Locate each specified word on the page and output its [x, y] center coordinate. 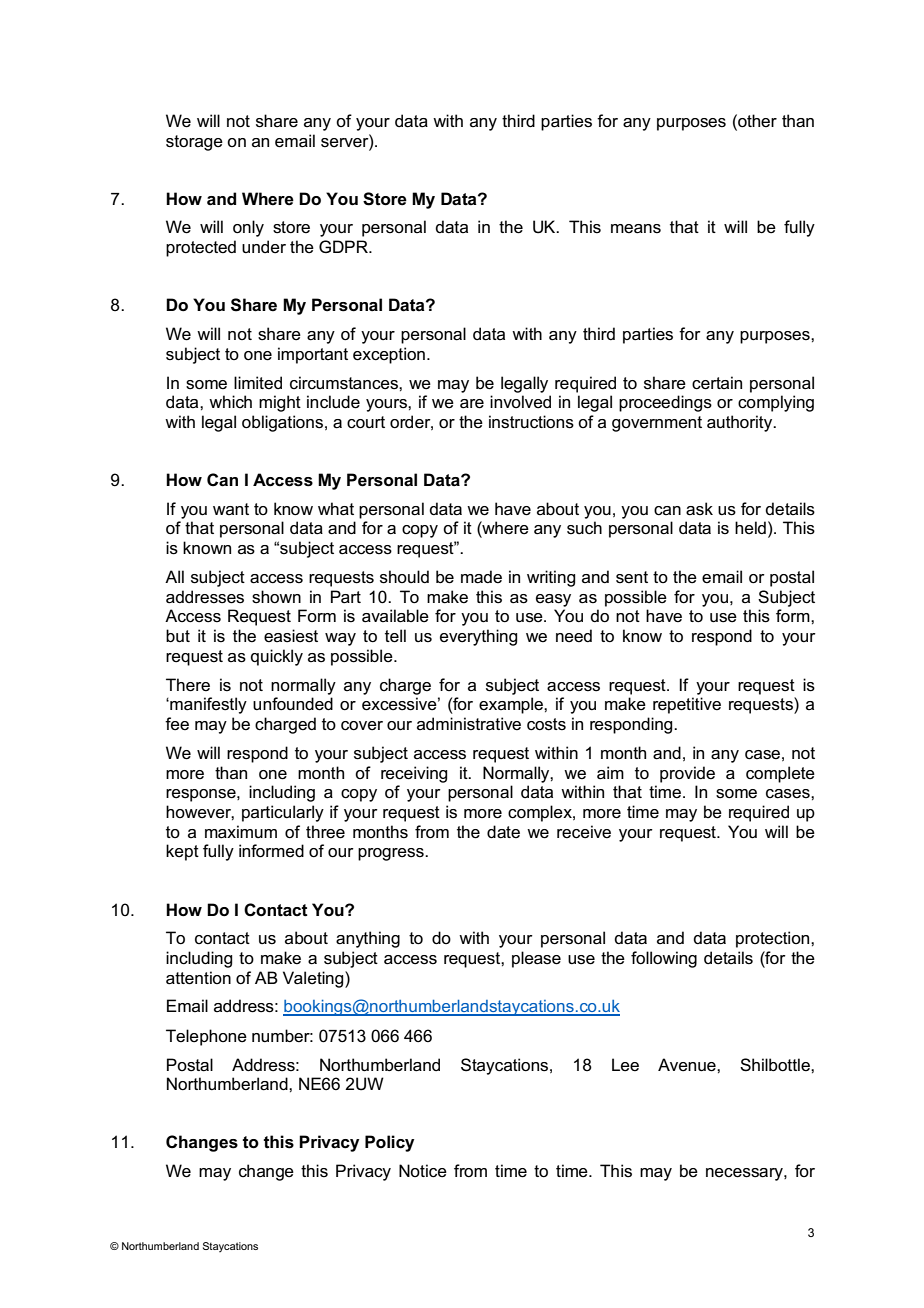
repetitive [687, 705]
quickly [277, 657]
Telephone [206, 1037]
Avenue [688, 1065]
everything [478, 637]
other [756, 120]
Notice [423, 1171]
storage [194, 143]
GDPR [344, 246]
